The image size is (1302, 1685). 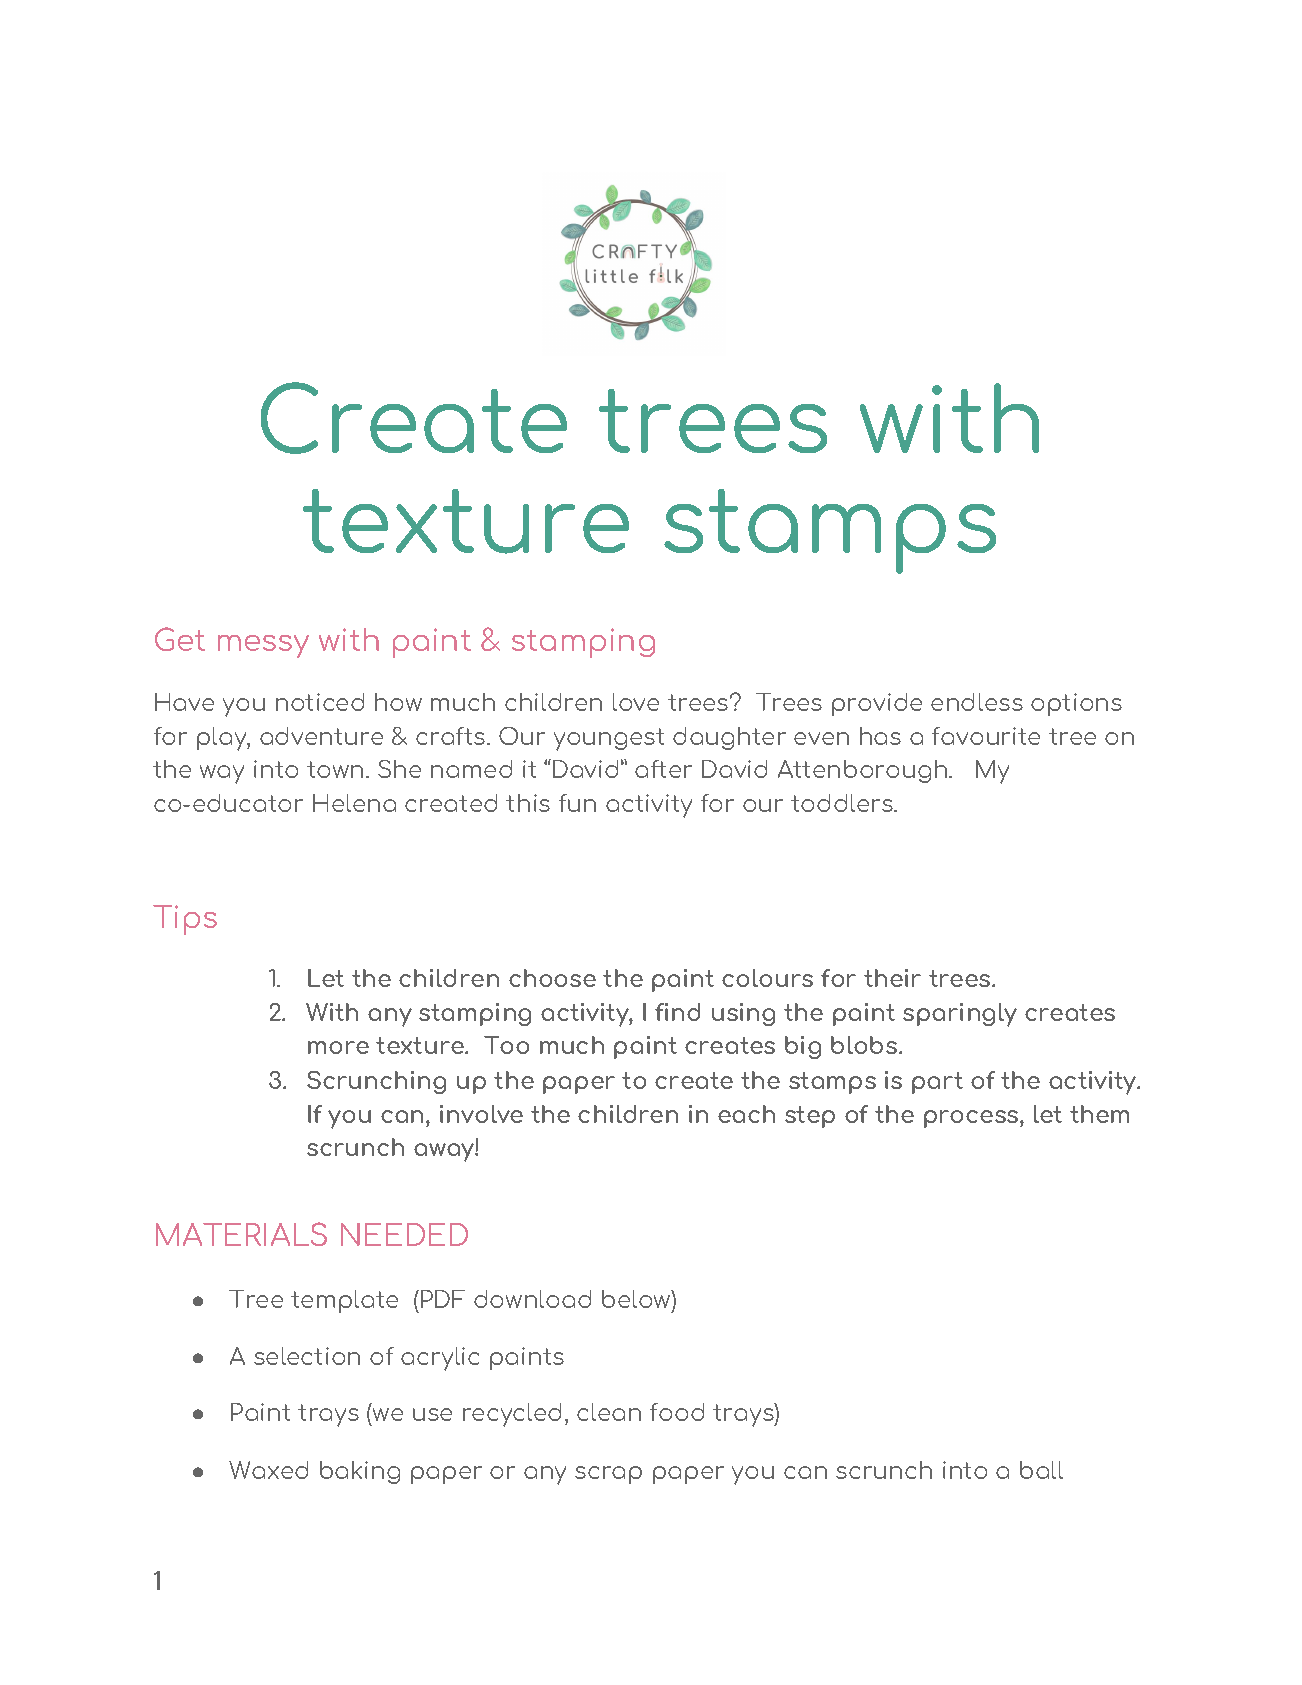 What do you see at coordinates (1041, 1470) in the document?
I see `ball` at bounding box center [1041, 1470].
